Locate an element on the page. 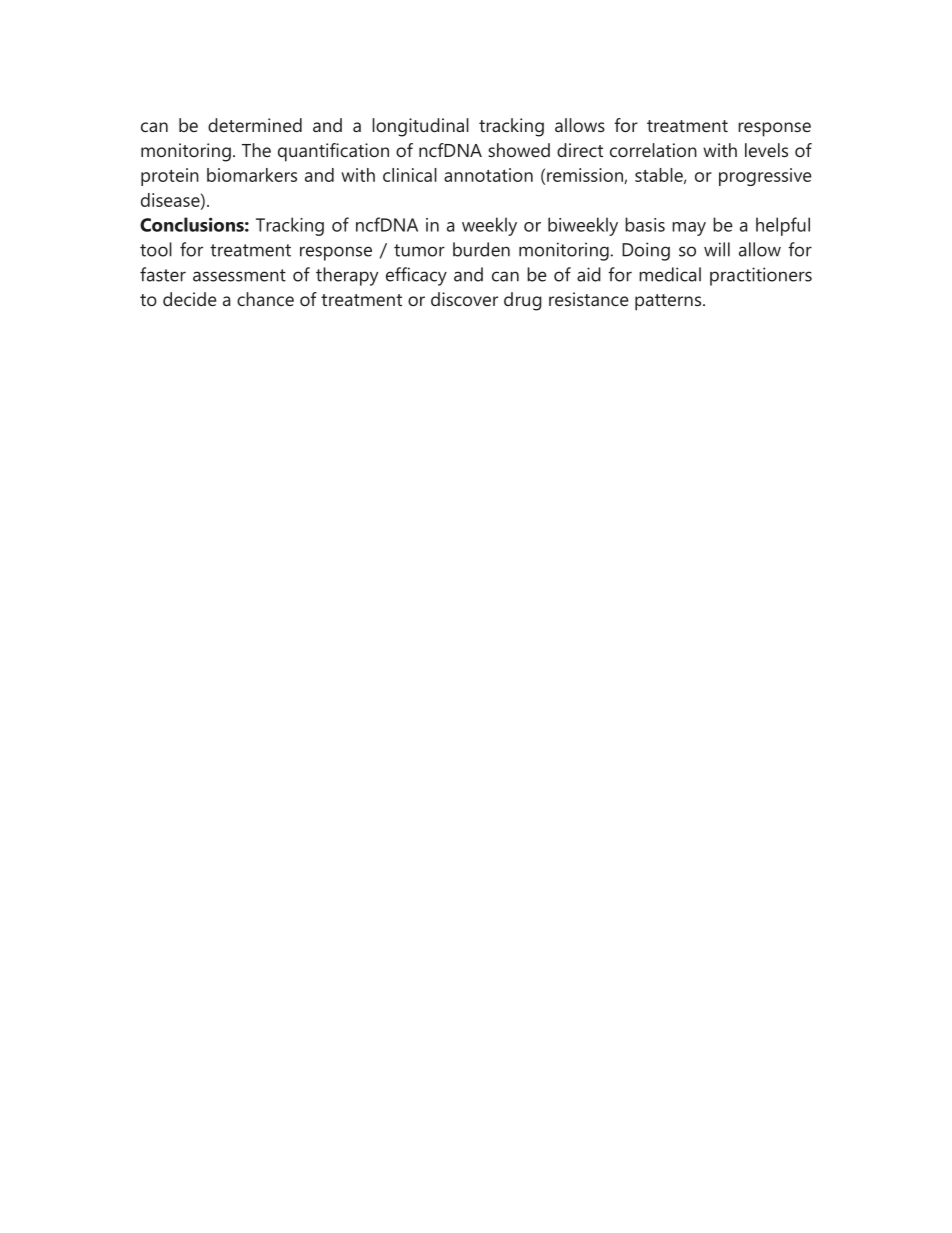 This page has height=1233, width=952. biomarkers is located at coordinates (252, 175).
